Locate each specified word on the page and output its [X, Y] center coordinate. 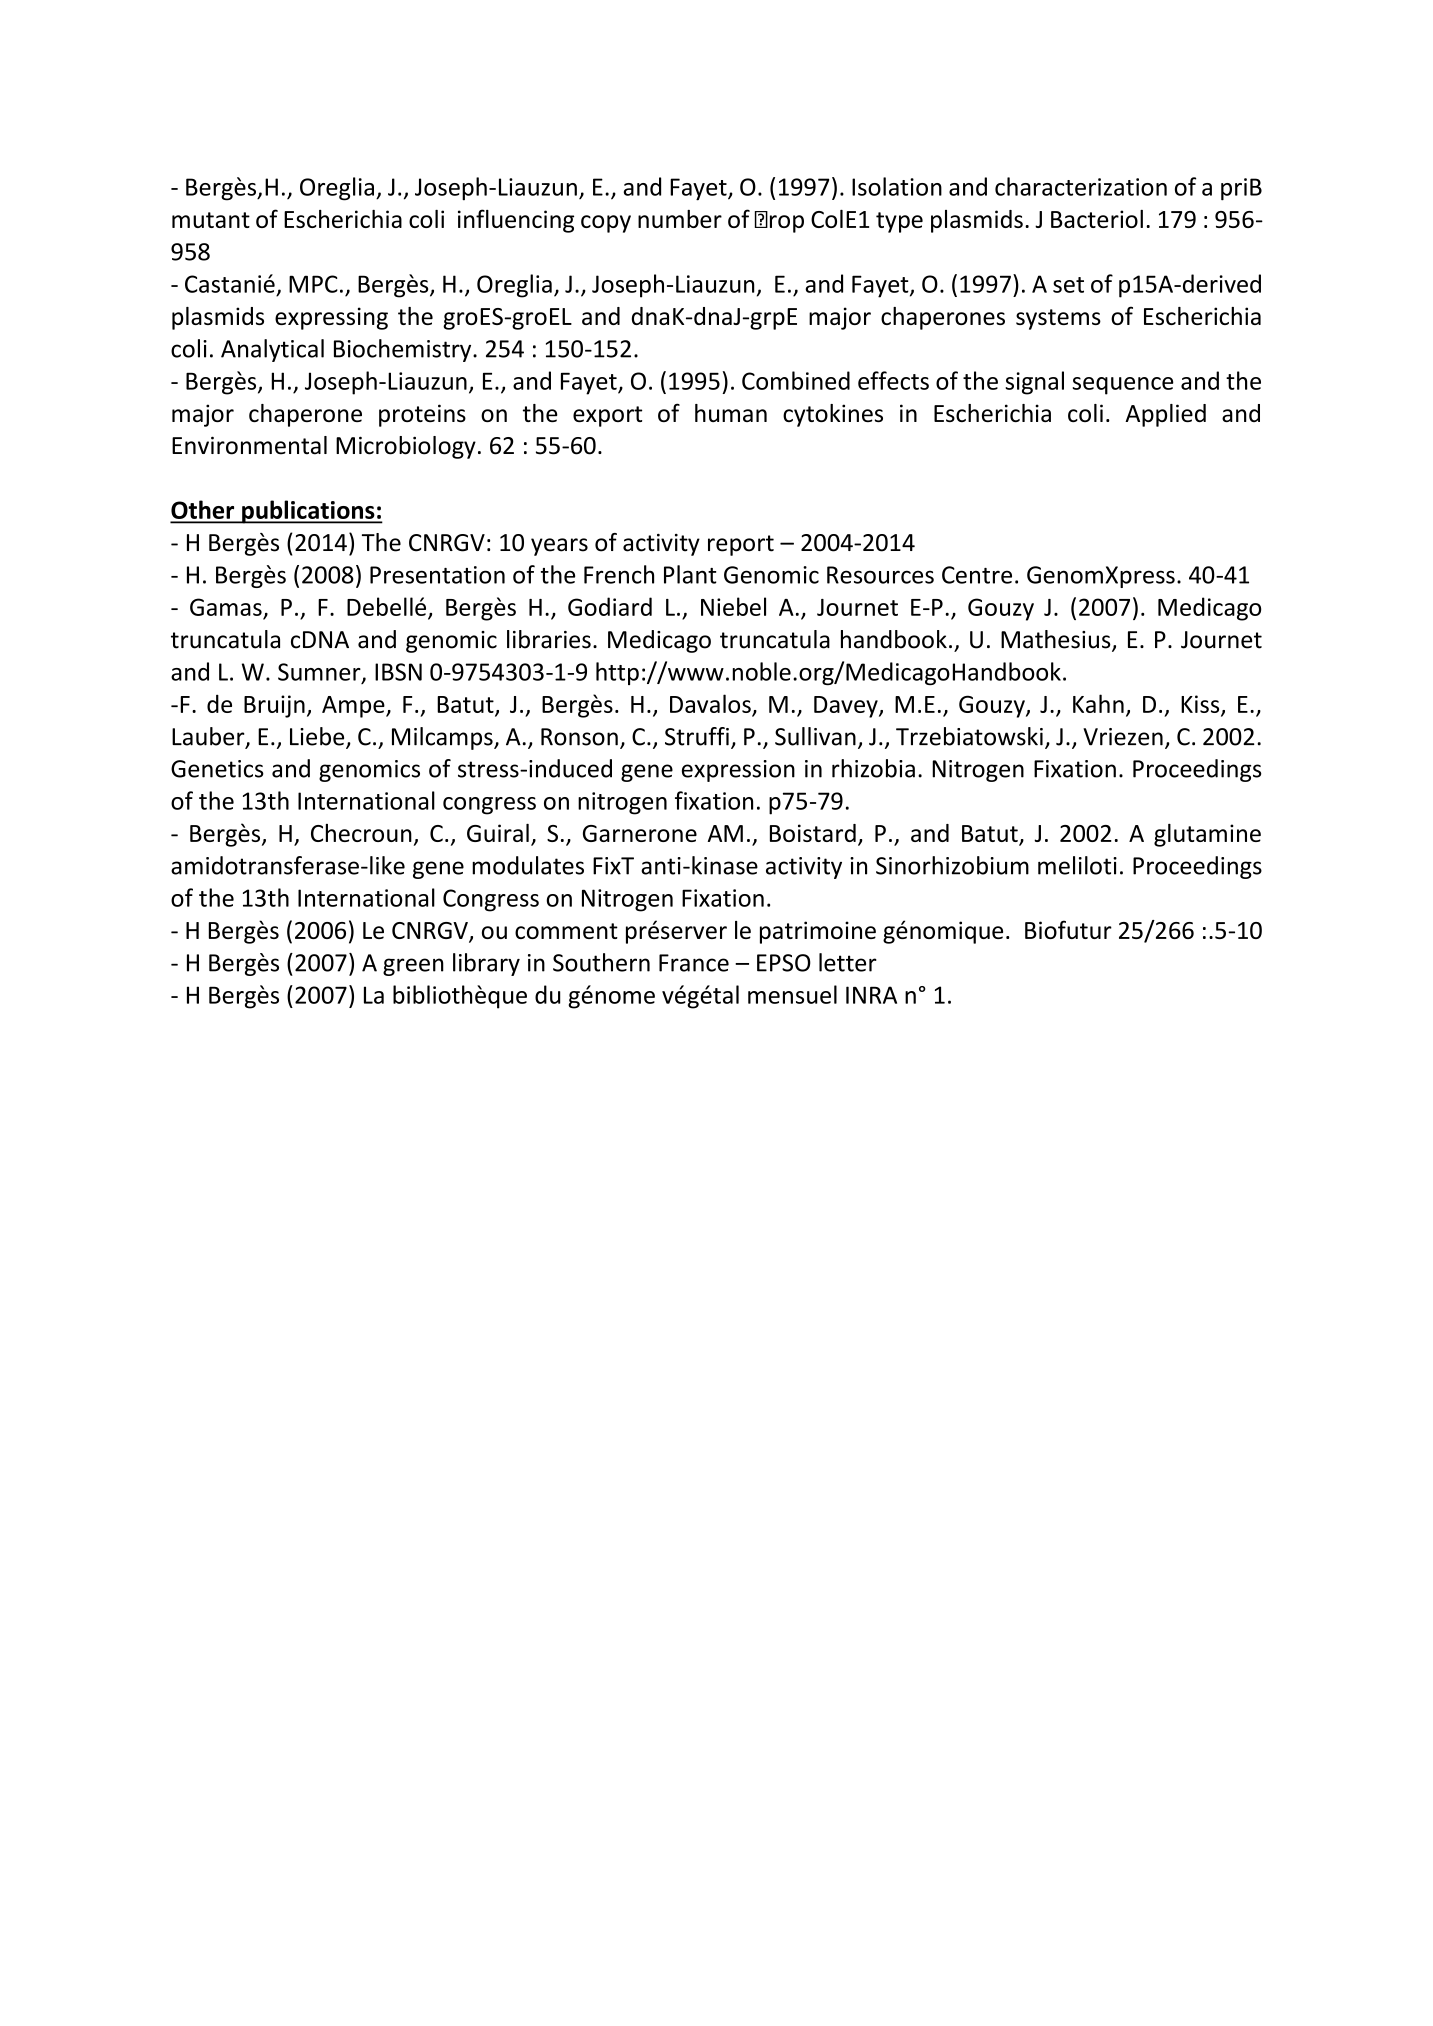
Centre [977, 575]
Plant [690, 574]
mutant [211, 220]
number [680, 219]
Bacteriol [1097, 219]
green [413, 967]
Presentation [437, 575]
